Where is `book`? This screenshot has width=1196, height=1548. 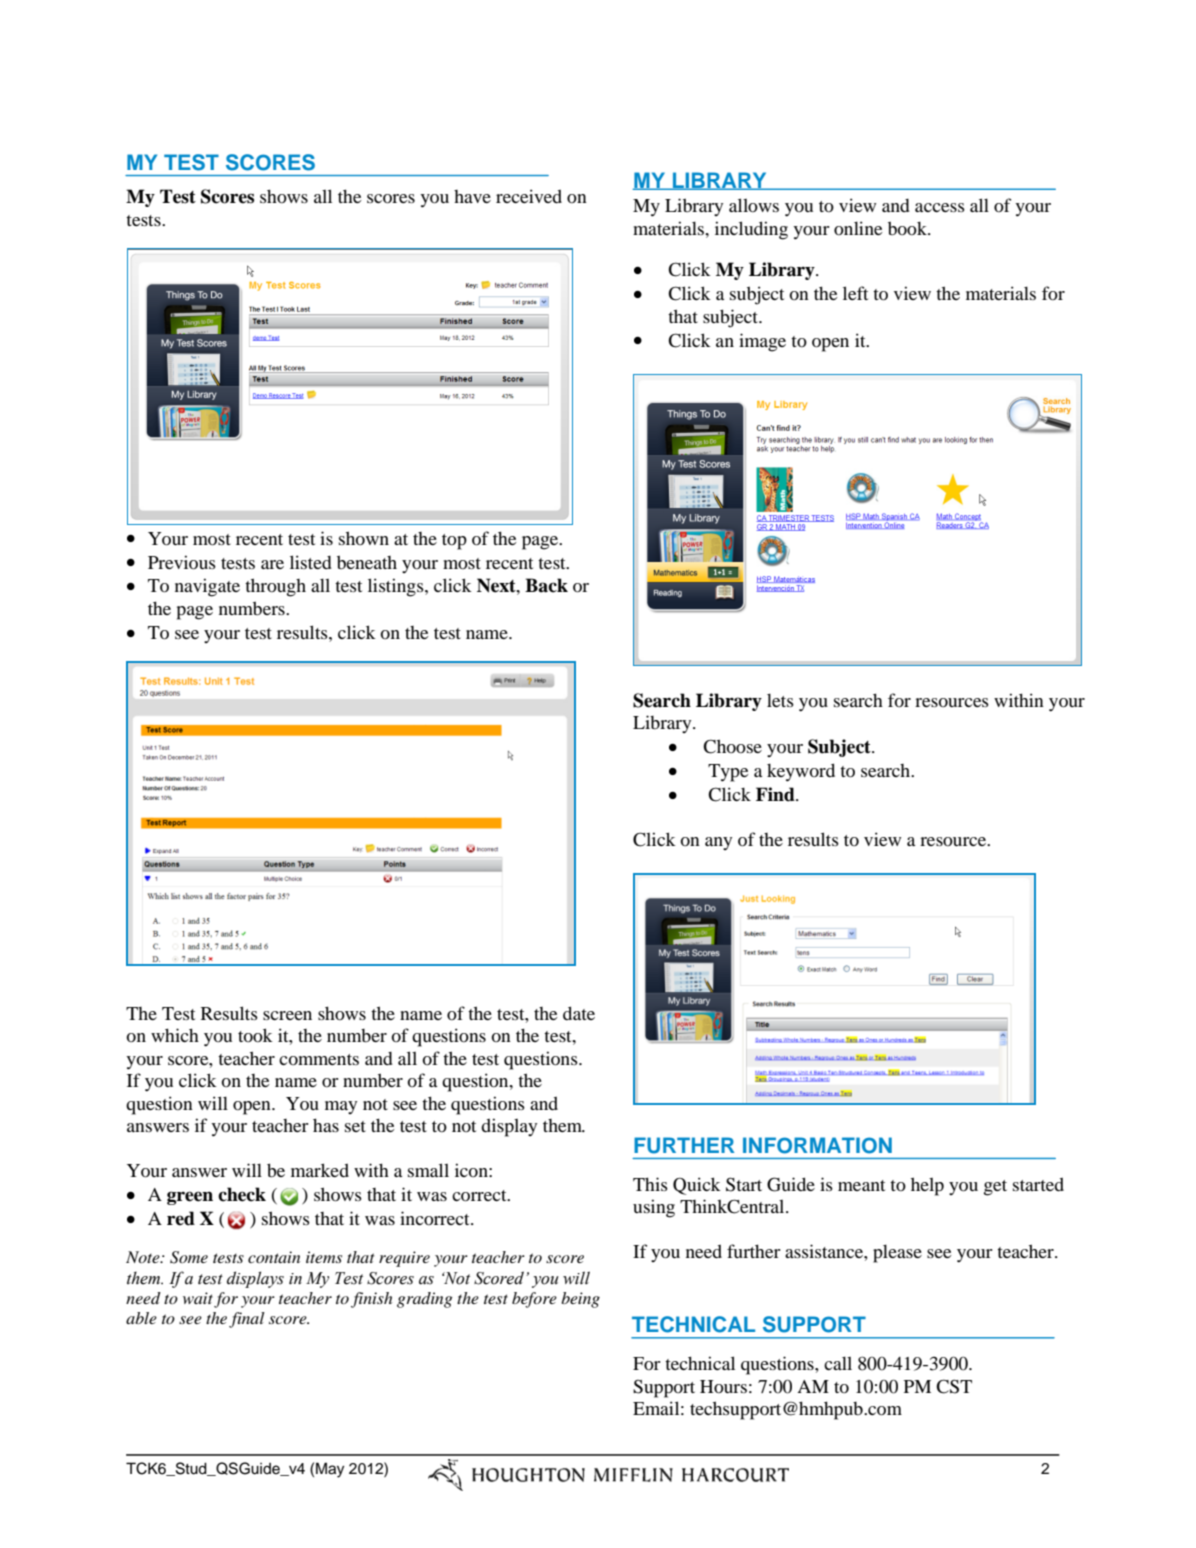
book is located at coordinates (908, 228).
